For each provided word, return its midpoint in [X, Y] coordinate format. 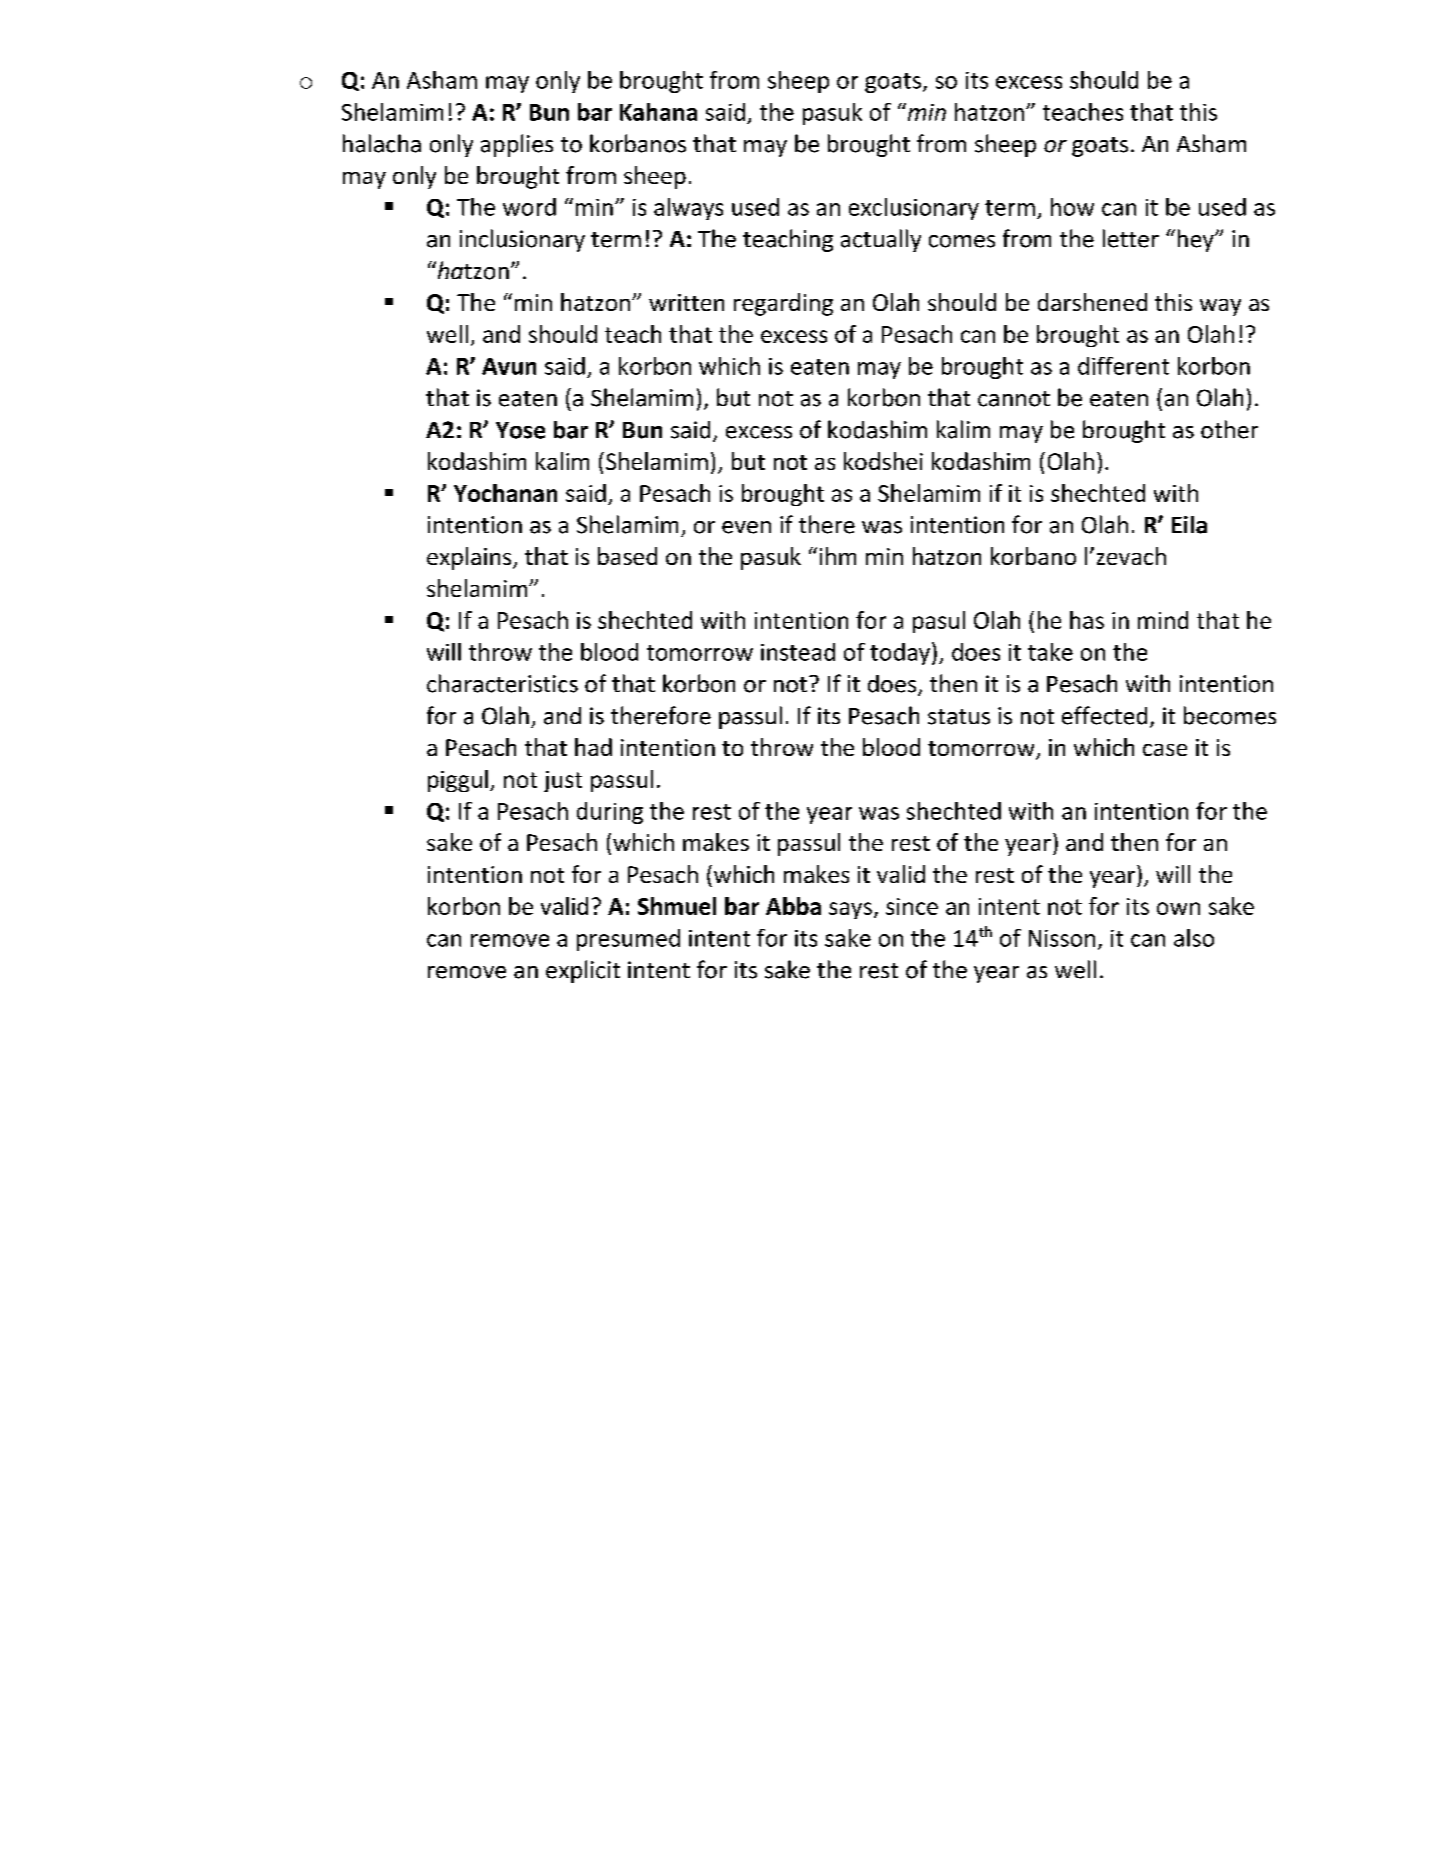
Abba [793, 906]
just [563, 781]
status [959, 717]
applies [517, 145]
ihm [838, 556]
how [1072, 207]
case [1165, 750]
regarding [783, 304]
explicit [583, 971]
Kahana [658, 112]
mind [1163, 620]
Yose [520, 430]
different [1123, 366]
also [1194, 938]
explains [470, 558]
